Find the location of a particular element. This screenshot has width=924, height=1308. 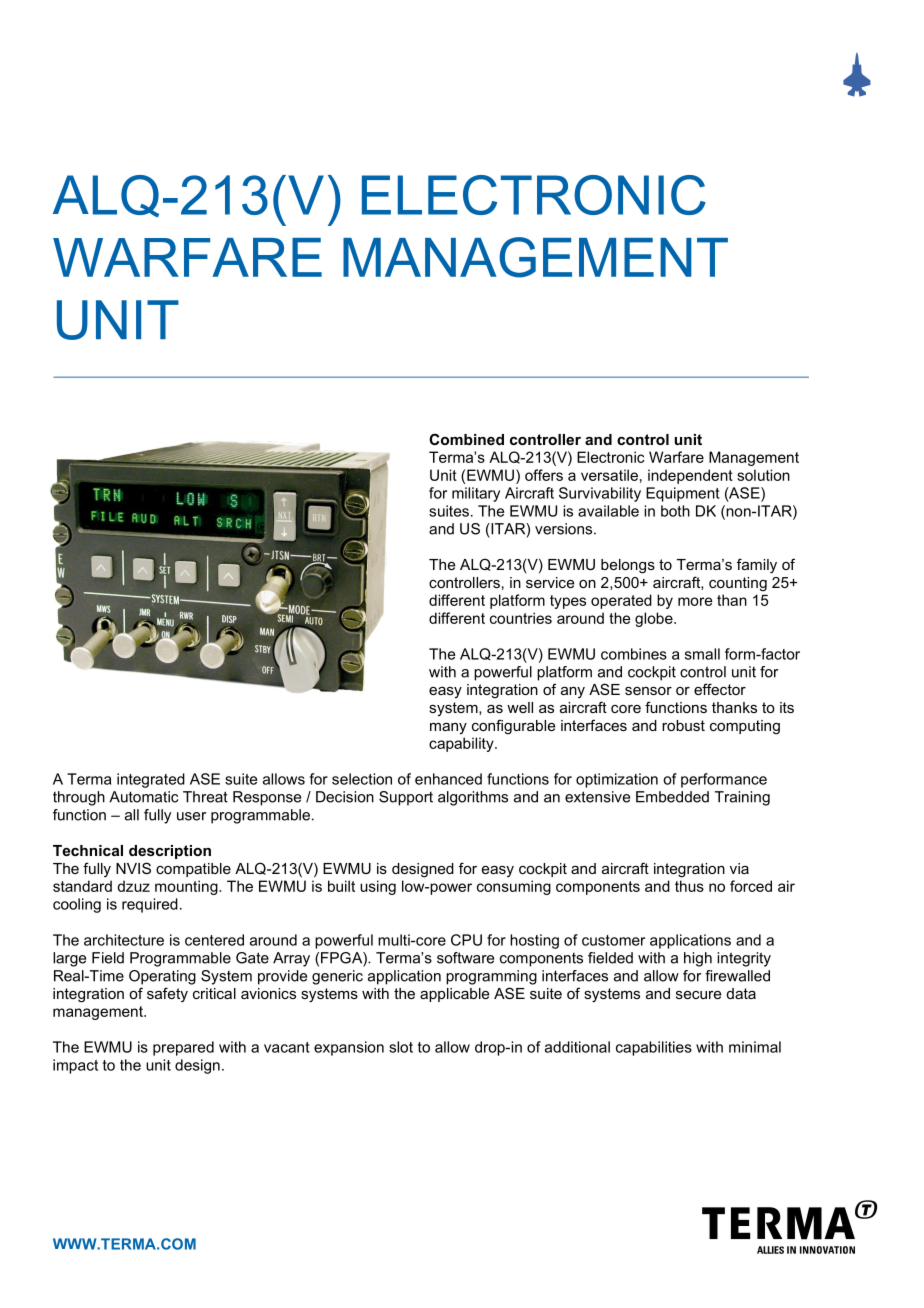

small is located at coordinates (702, 654).
